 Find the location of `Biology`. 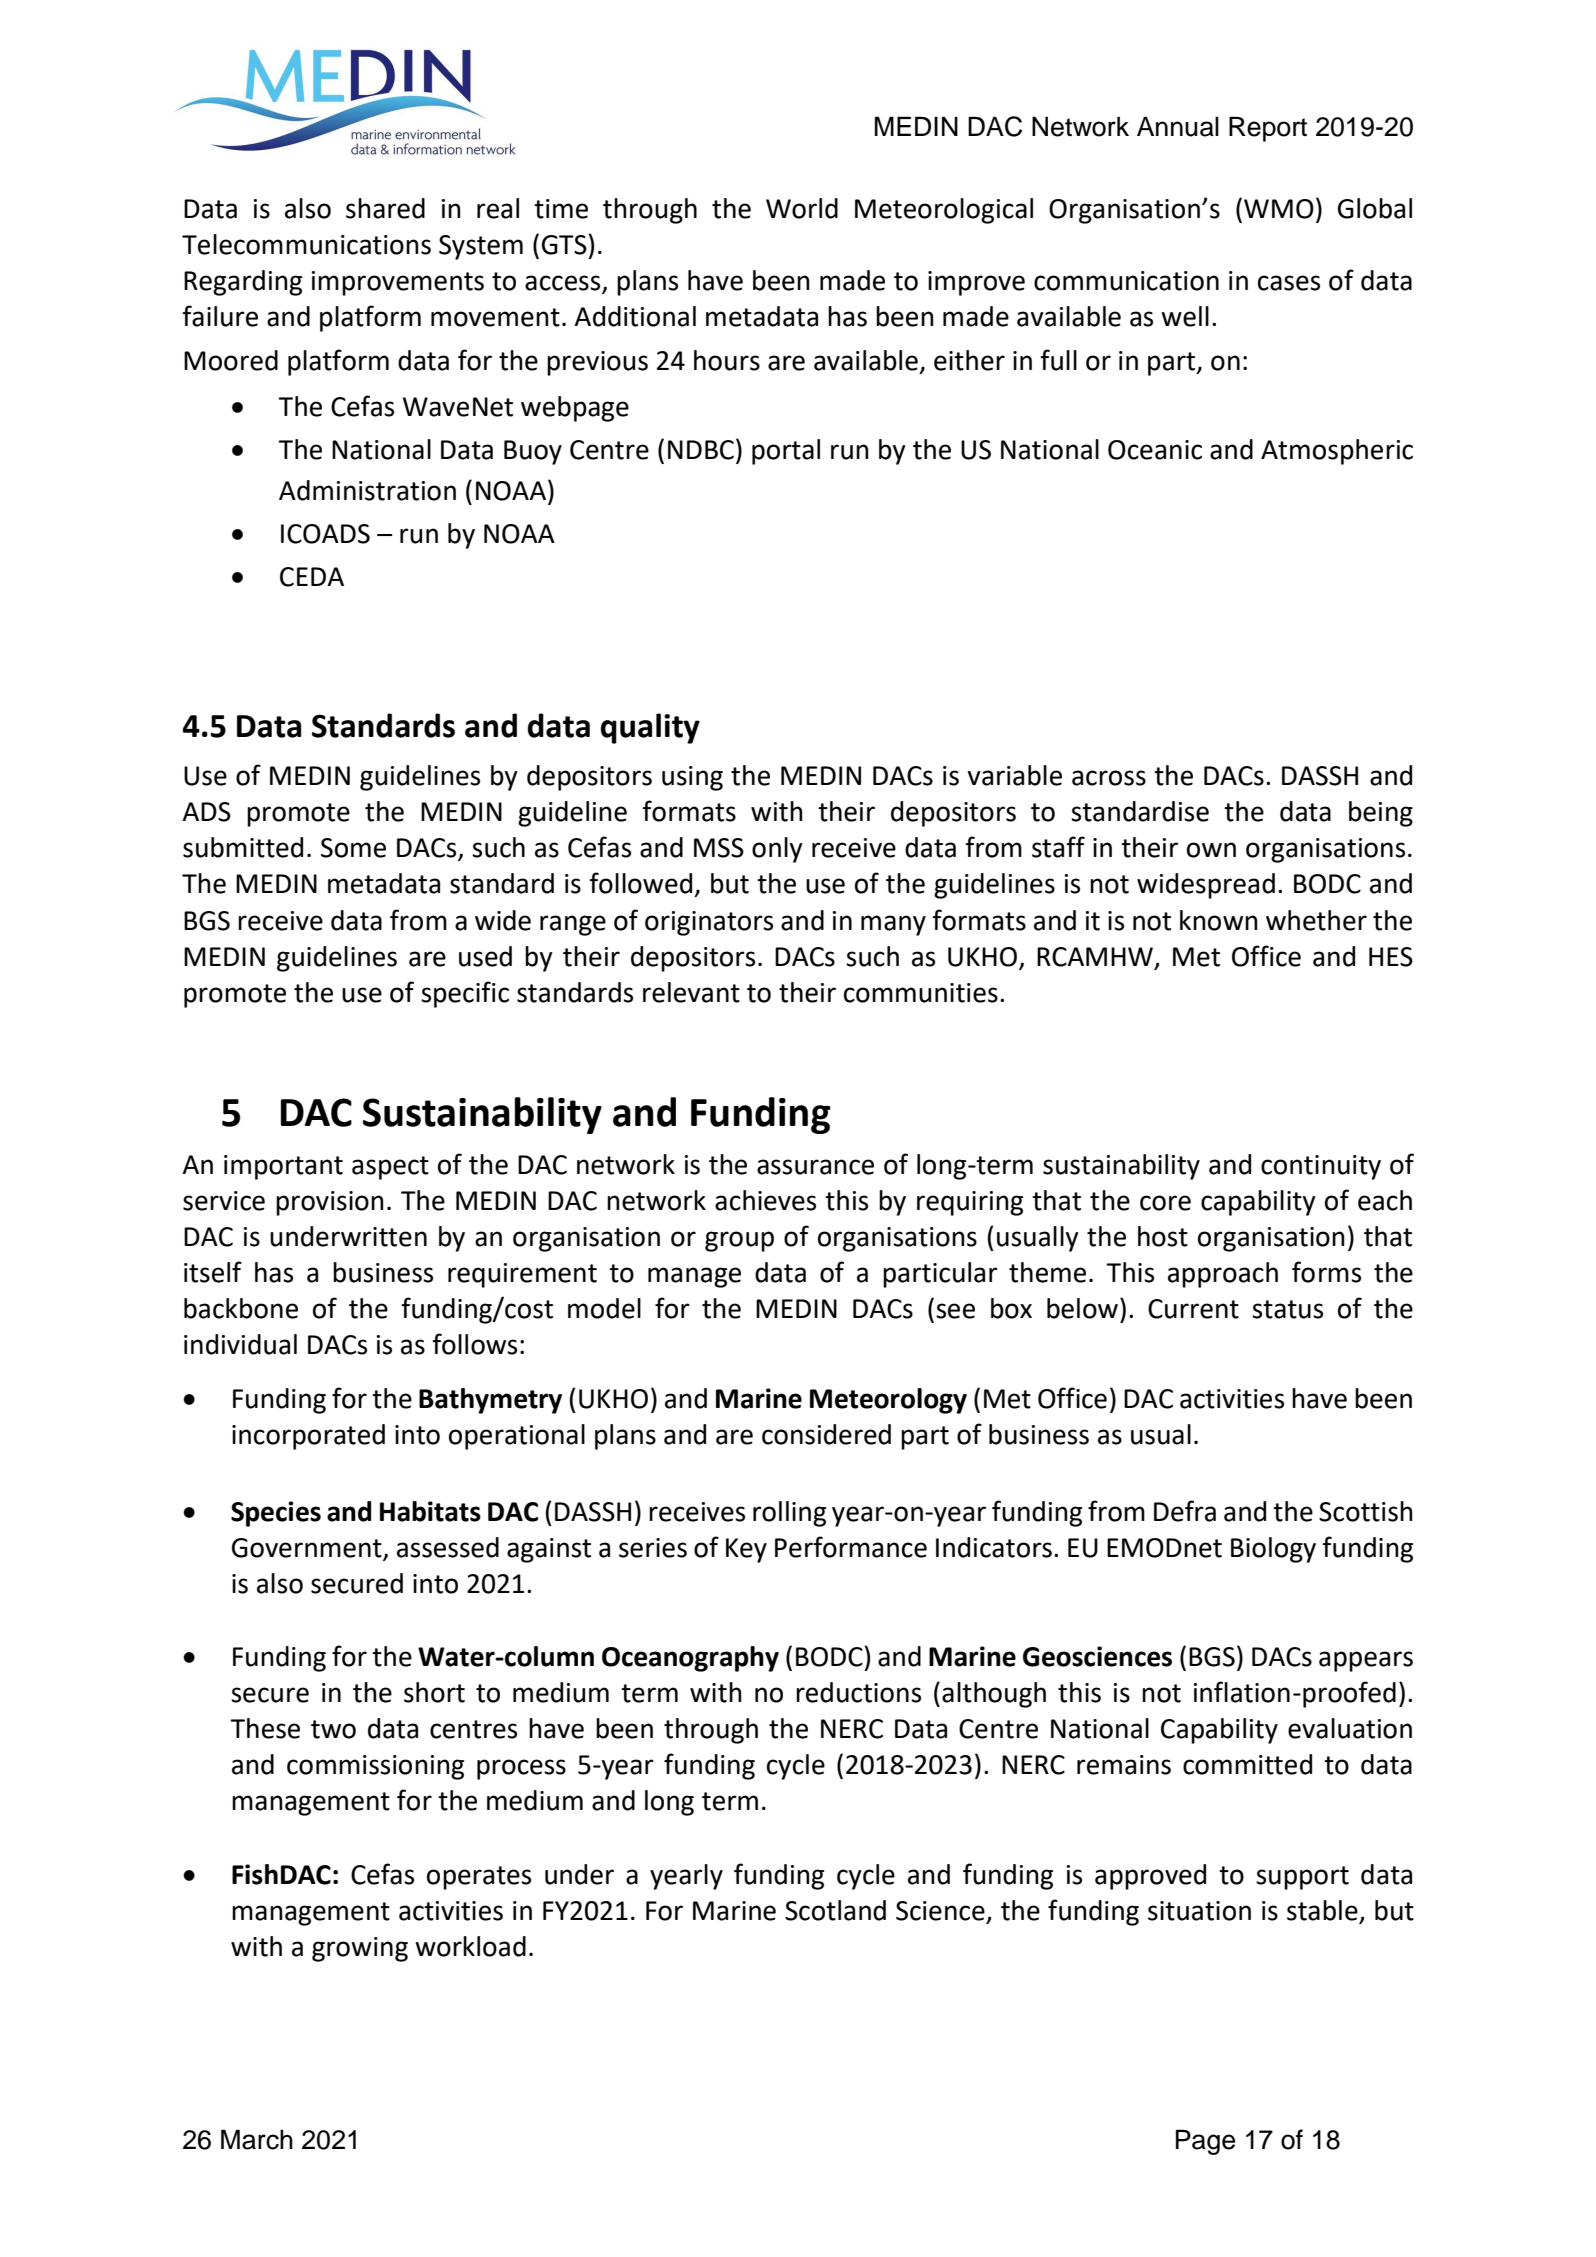

Biology is located at coordinates (1273, 1550).
